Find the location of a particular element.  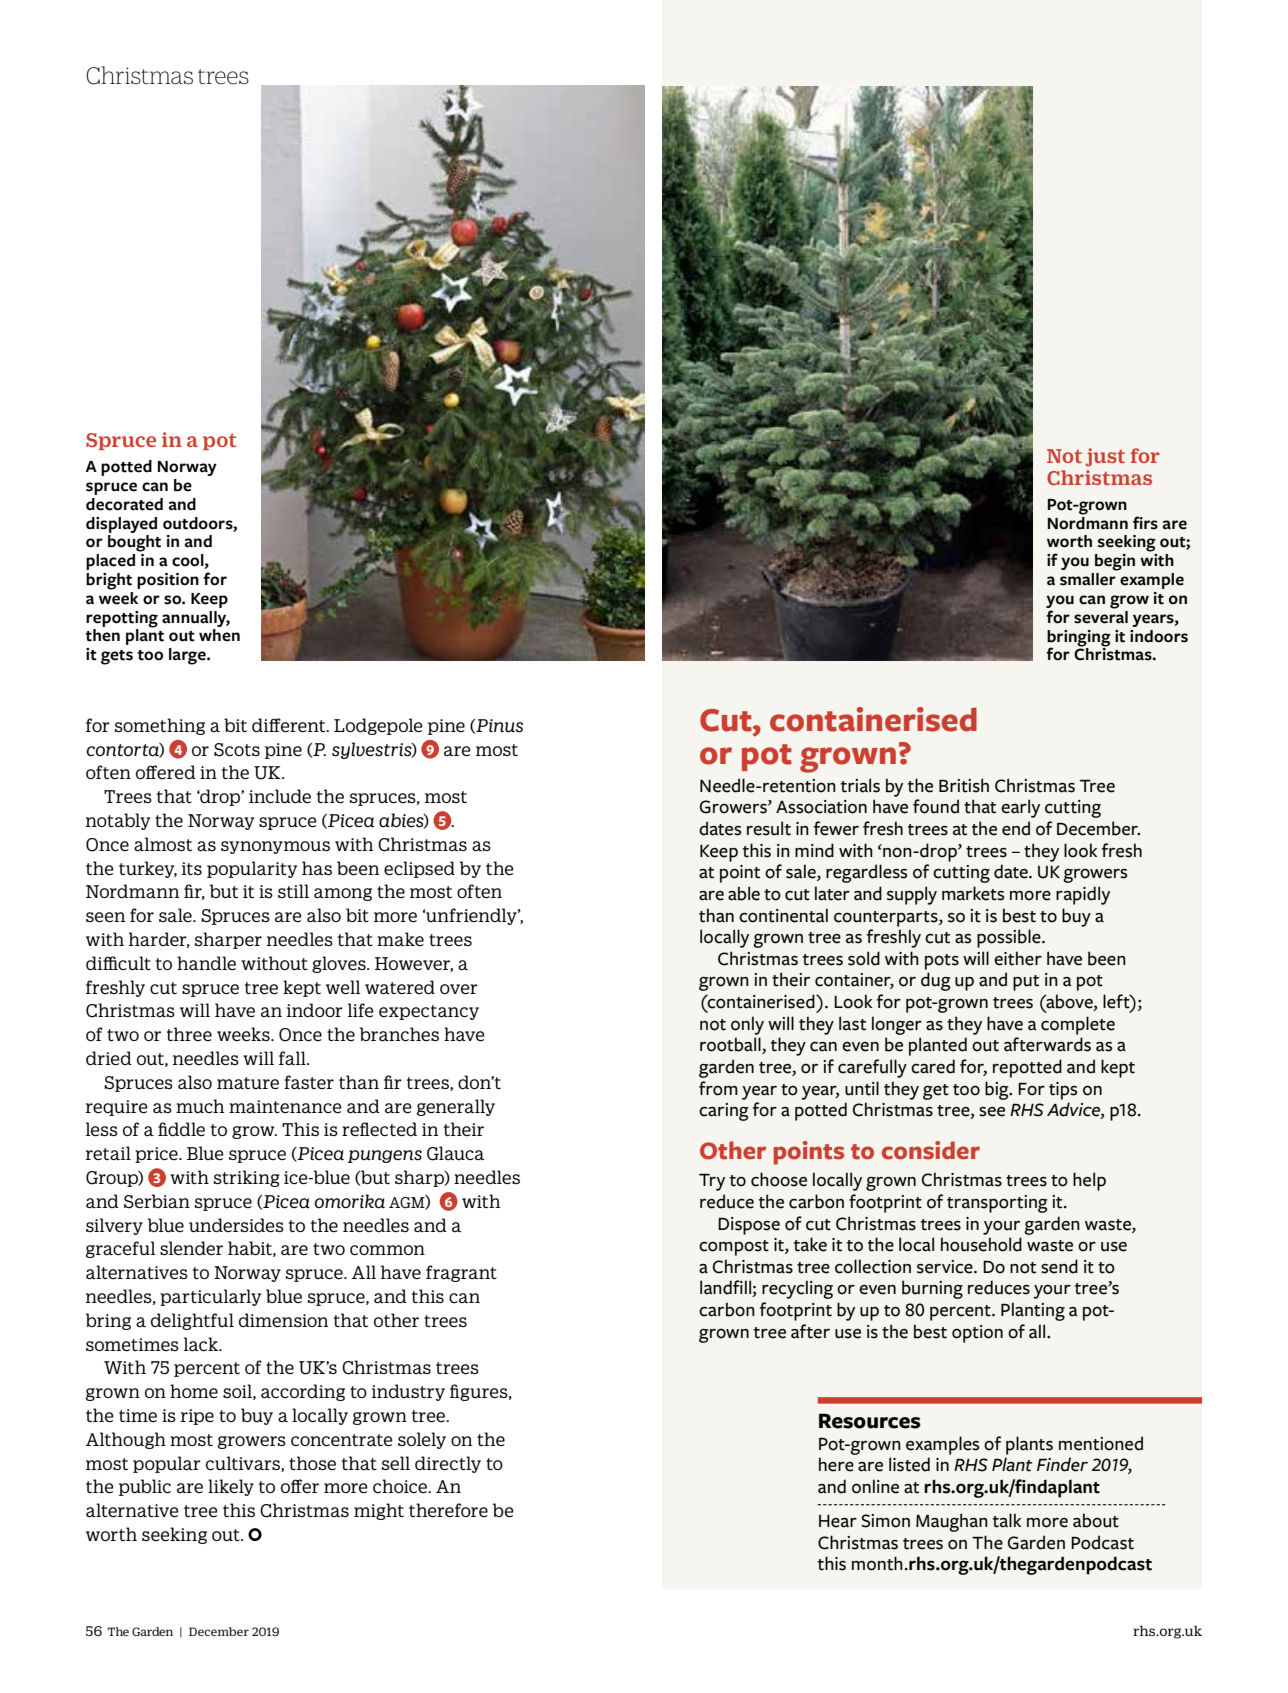

Scots is located at coordinates (237, 750).
